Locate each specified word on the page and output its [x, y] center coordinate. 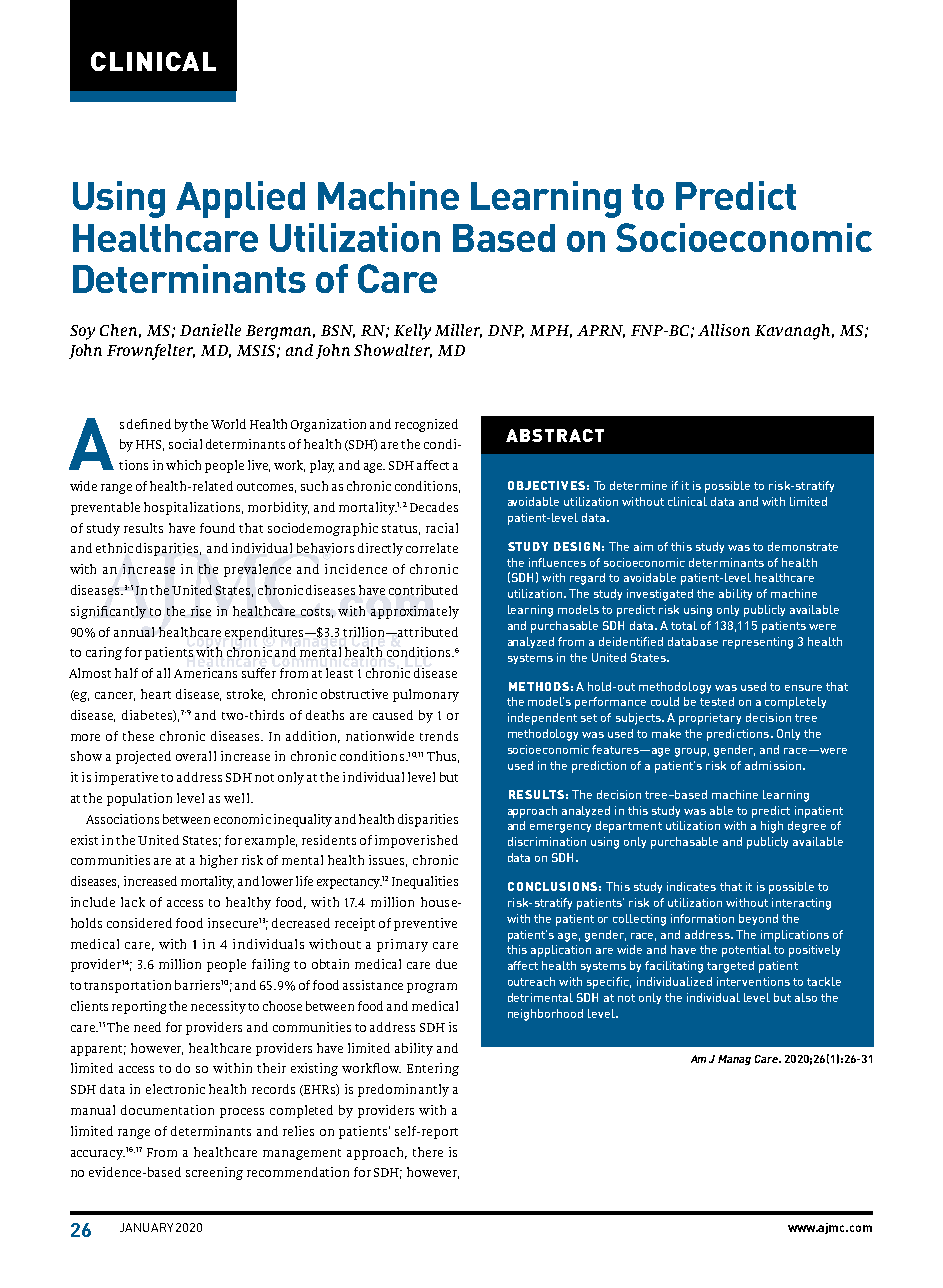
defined [149, 424]
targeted [730, 967]
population [139, 799]
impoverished [416, 841]
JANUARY [146, 1227]
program [432, 988]
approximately [415, 612]
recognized [426, 425]
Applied [240, 199]
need [147, 1027]
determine [638, 485]
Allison [724, 330]
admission [774, 765]
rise [201, 611]
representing [758, 643]
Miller [458, 331]
